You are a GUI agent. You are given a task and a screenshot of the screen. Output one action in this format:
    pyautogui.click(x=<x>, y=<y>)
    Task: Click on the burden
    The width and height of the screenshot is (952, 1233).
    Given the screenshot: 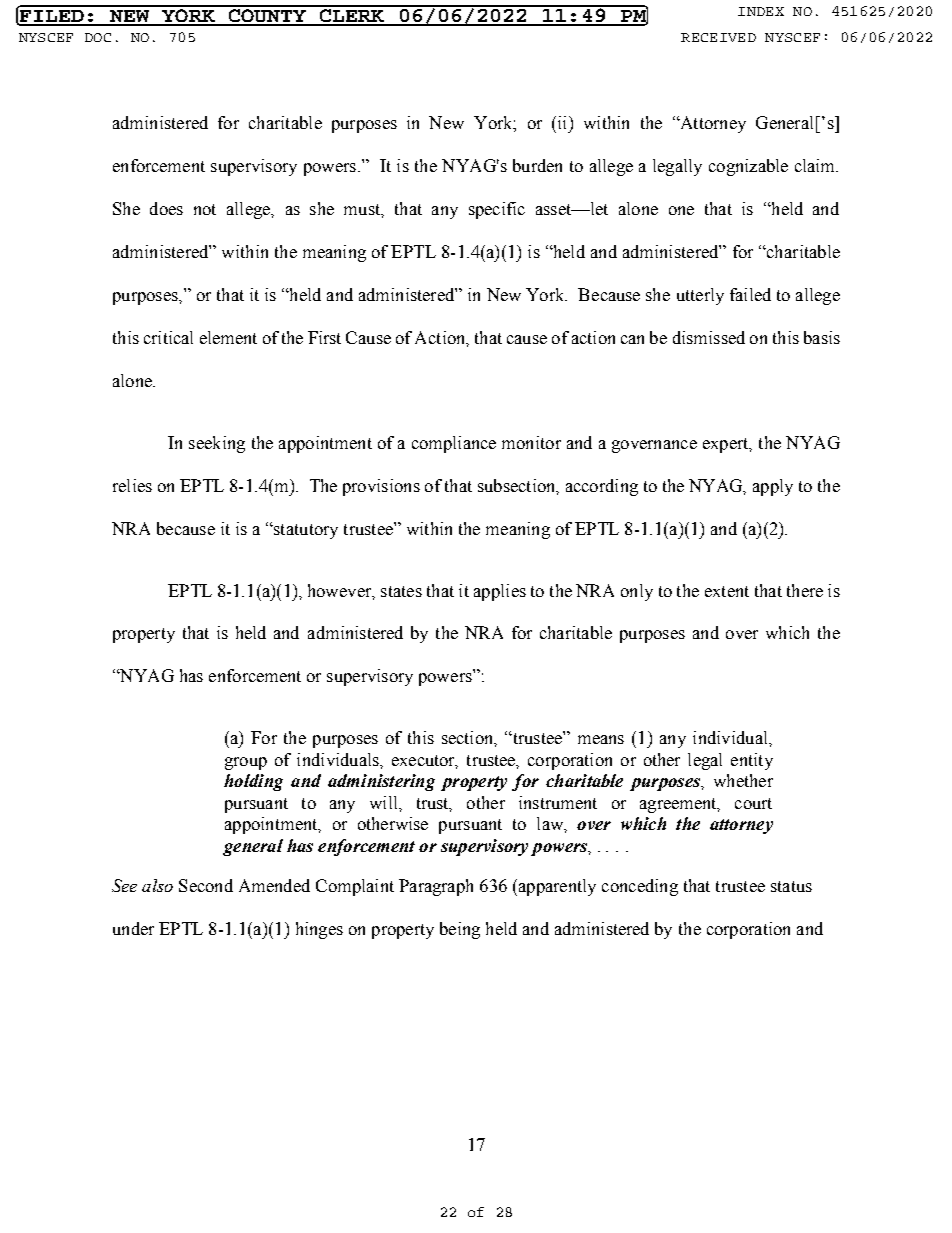 What is the action you would take?
    pyautogui.click(x=537, y=165)
